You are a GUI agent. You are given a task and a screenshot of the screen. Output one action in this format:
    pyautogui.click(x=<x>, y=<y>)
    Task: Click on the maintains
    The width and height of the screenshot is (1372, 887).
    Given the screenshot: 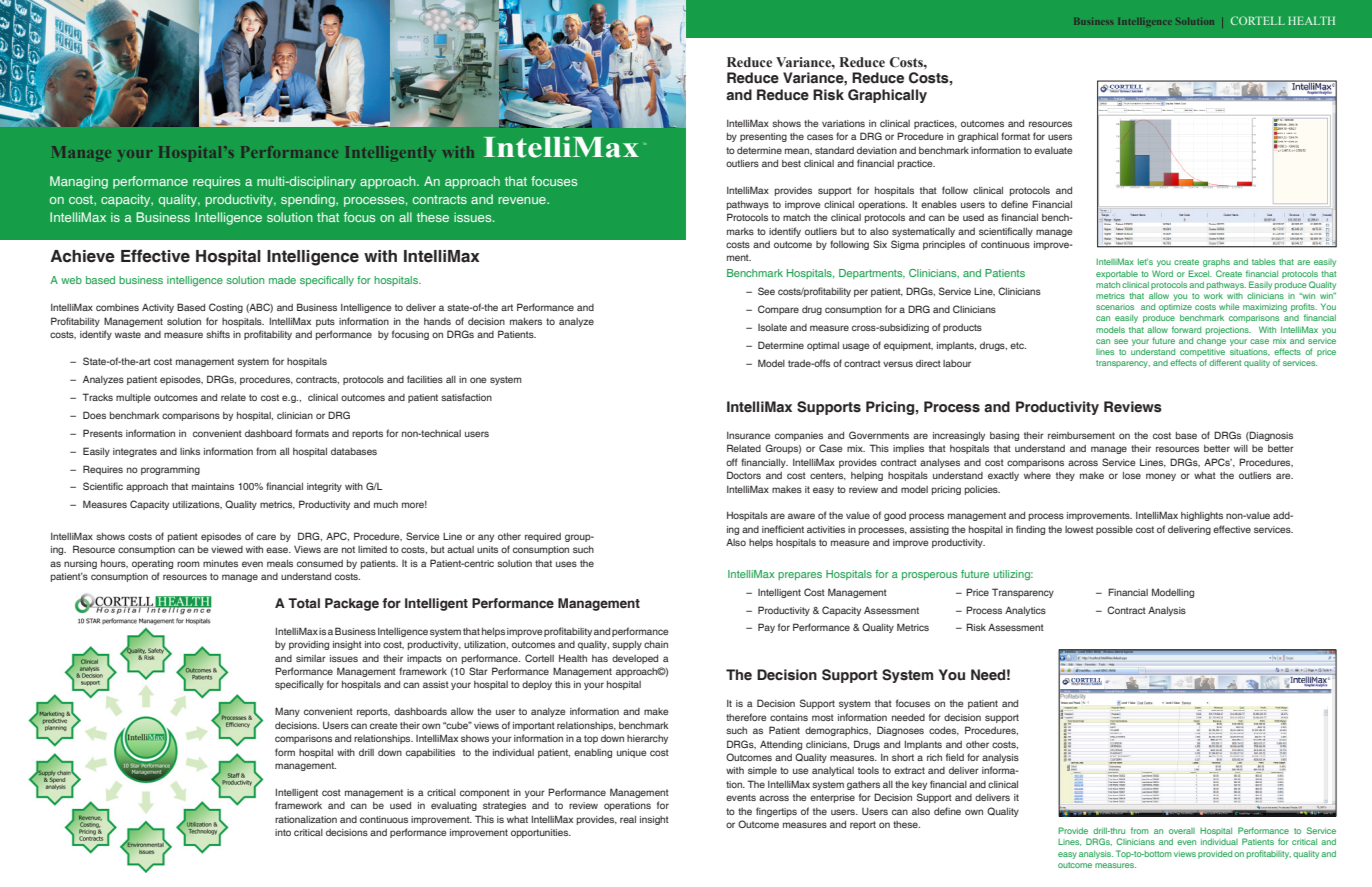 What is the action you would take?
    pyautogui.click(x=213, y=486)
